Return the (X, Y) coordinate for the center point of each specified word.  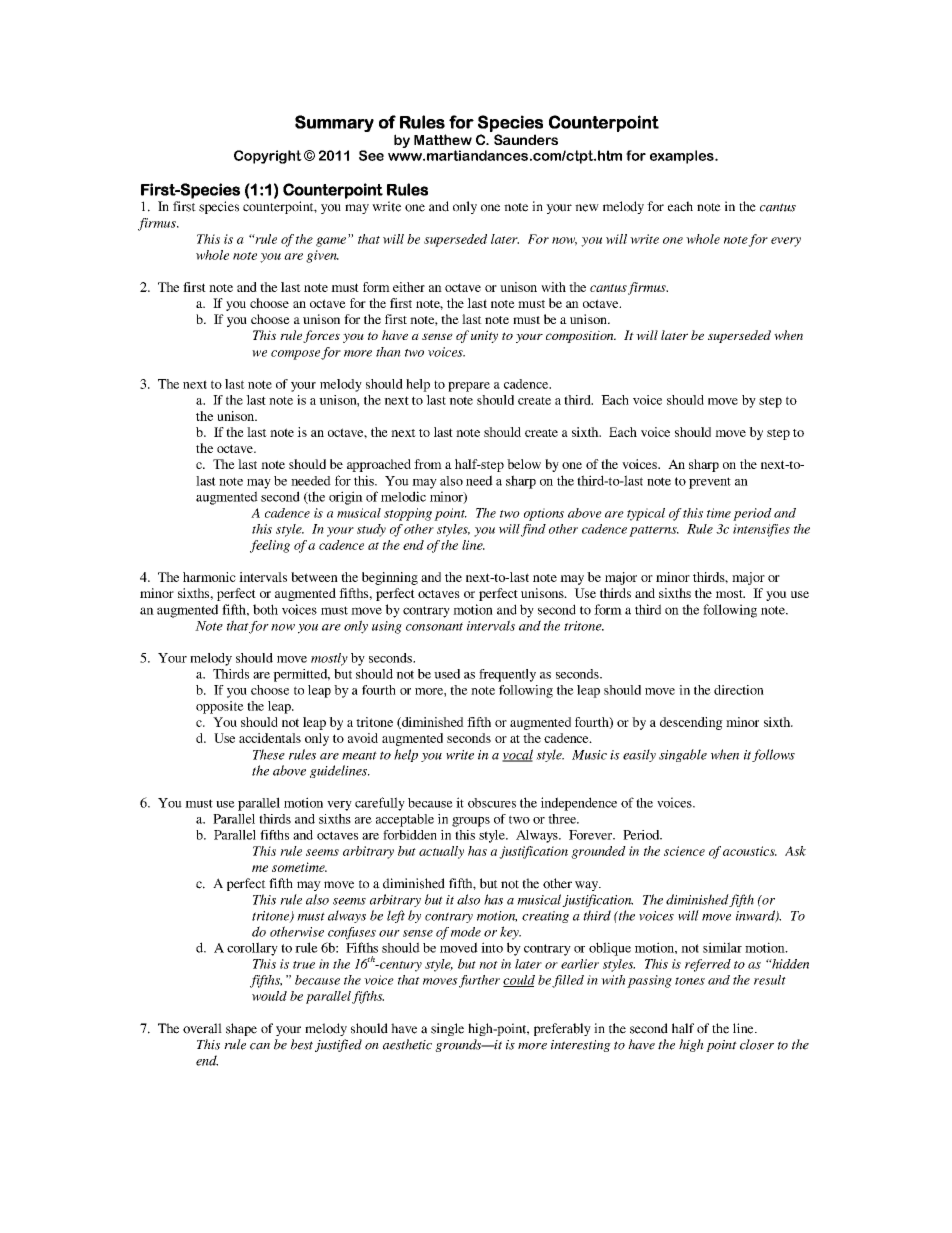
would (269, 996)
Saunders (526, 139)
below (524, 464)
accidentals (270, 738)
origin (346, 498)
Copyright (268, 157)
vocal (517, 755)
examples (683, 157)
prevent (710, 483)
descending (691, 723)
